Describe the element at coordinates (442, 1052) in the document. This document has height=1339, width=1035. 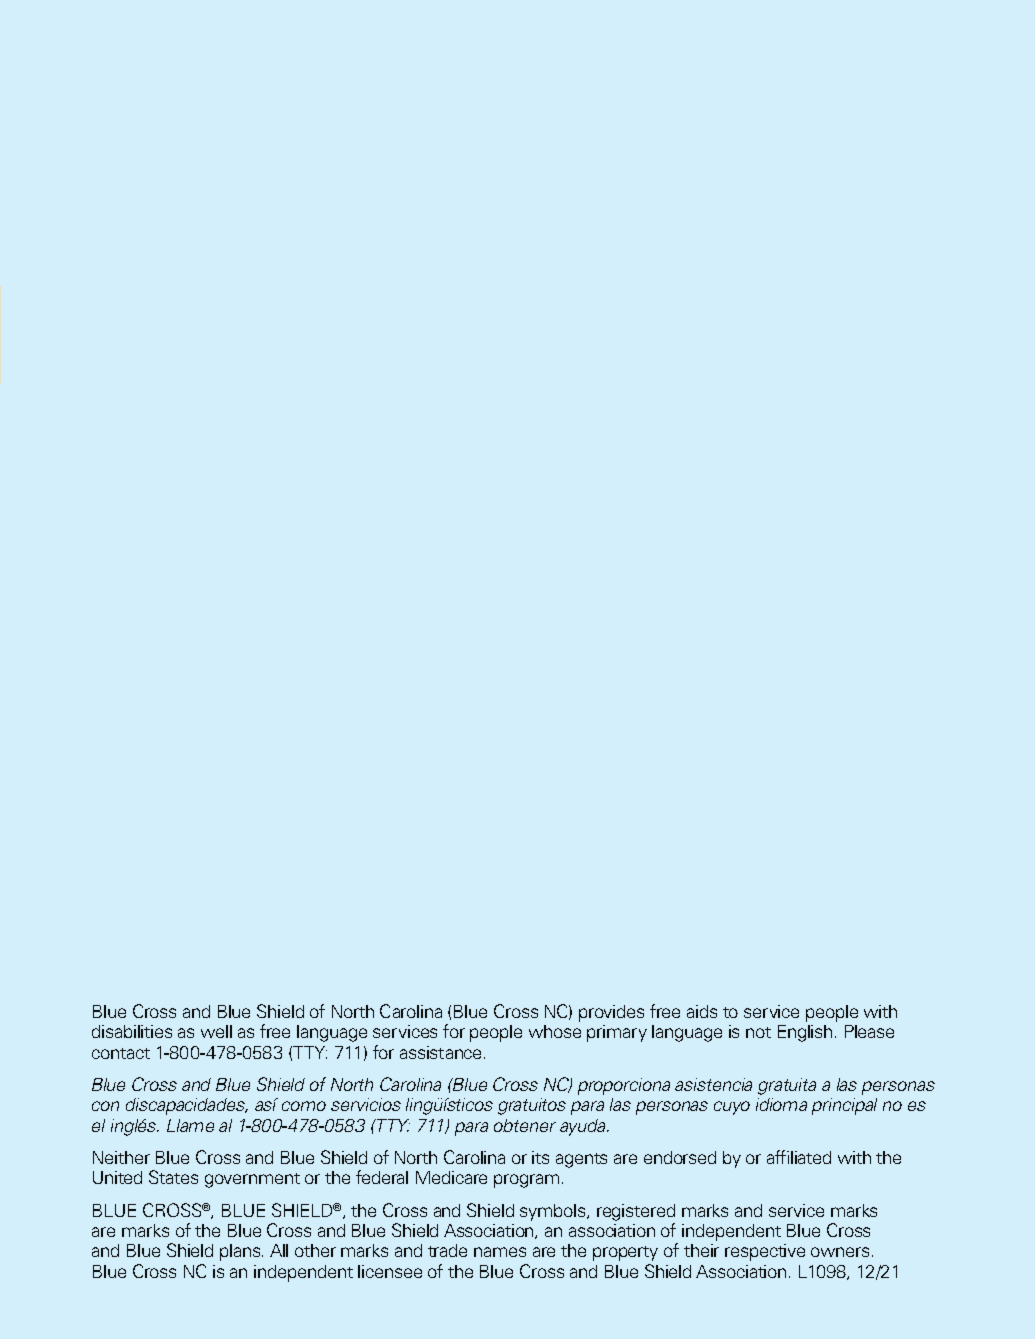
I see `assistance` at that location.
